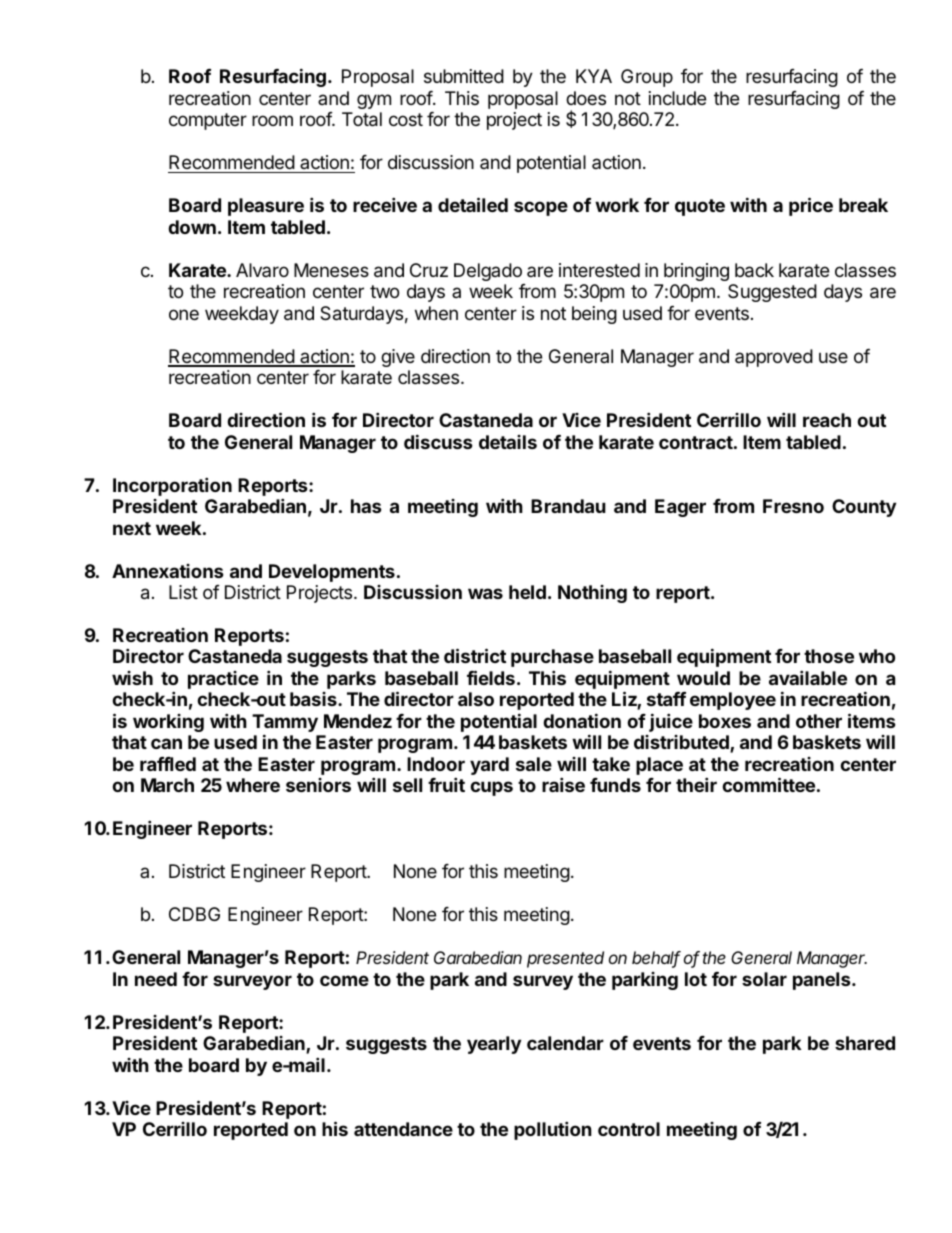 This page has width=952, height=1233. What do you see at coordinates (208, 121) in the page?
I see `computer` at bounding box center [208, 121].
